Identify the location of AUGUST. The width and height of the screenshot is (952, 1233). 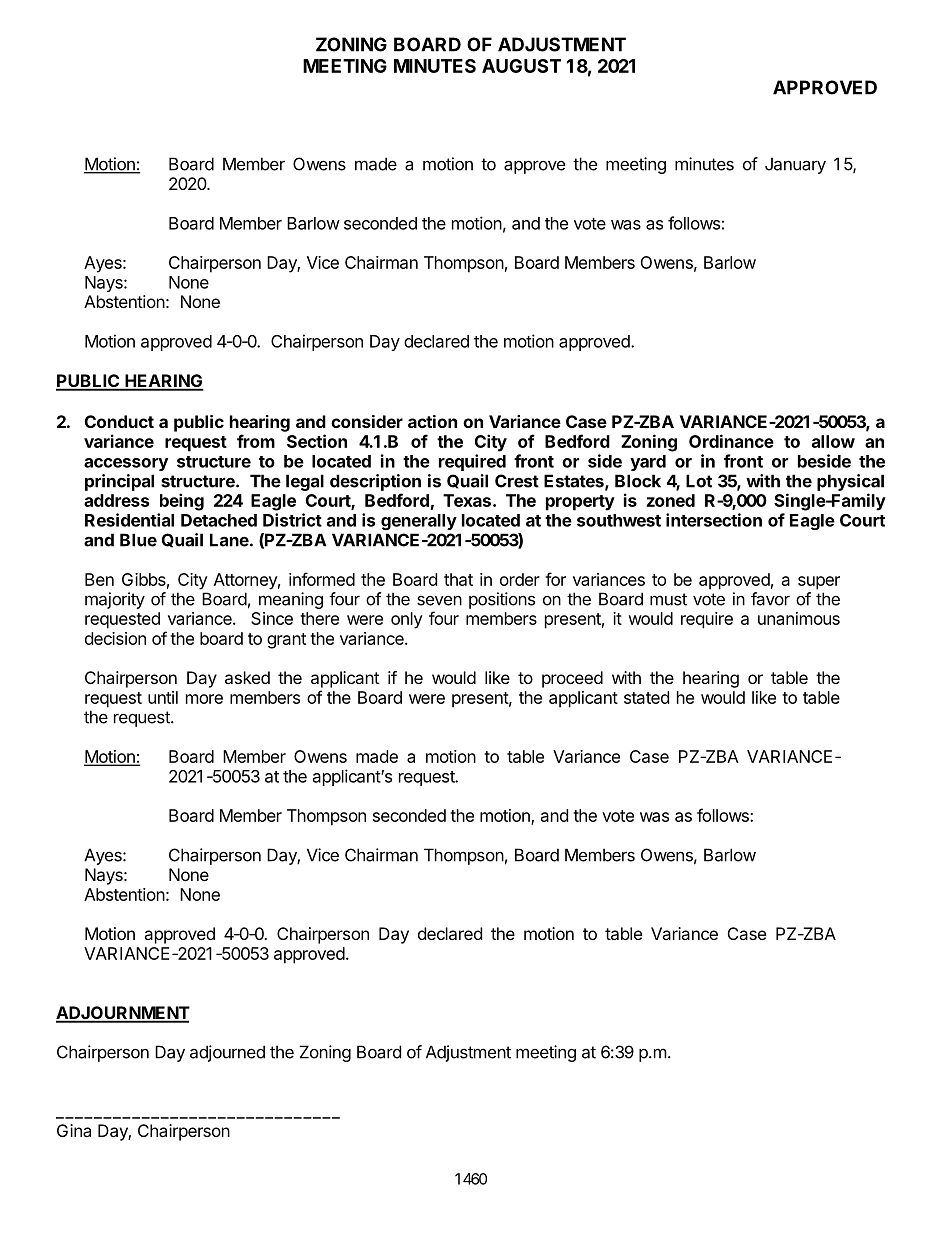
(521, 66).
